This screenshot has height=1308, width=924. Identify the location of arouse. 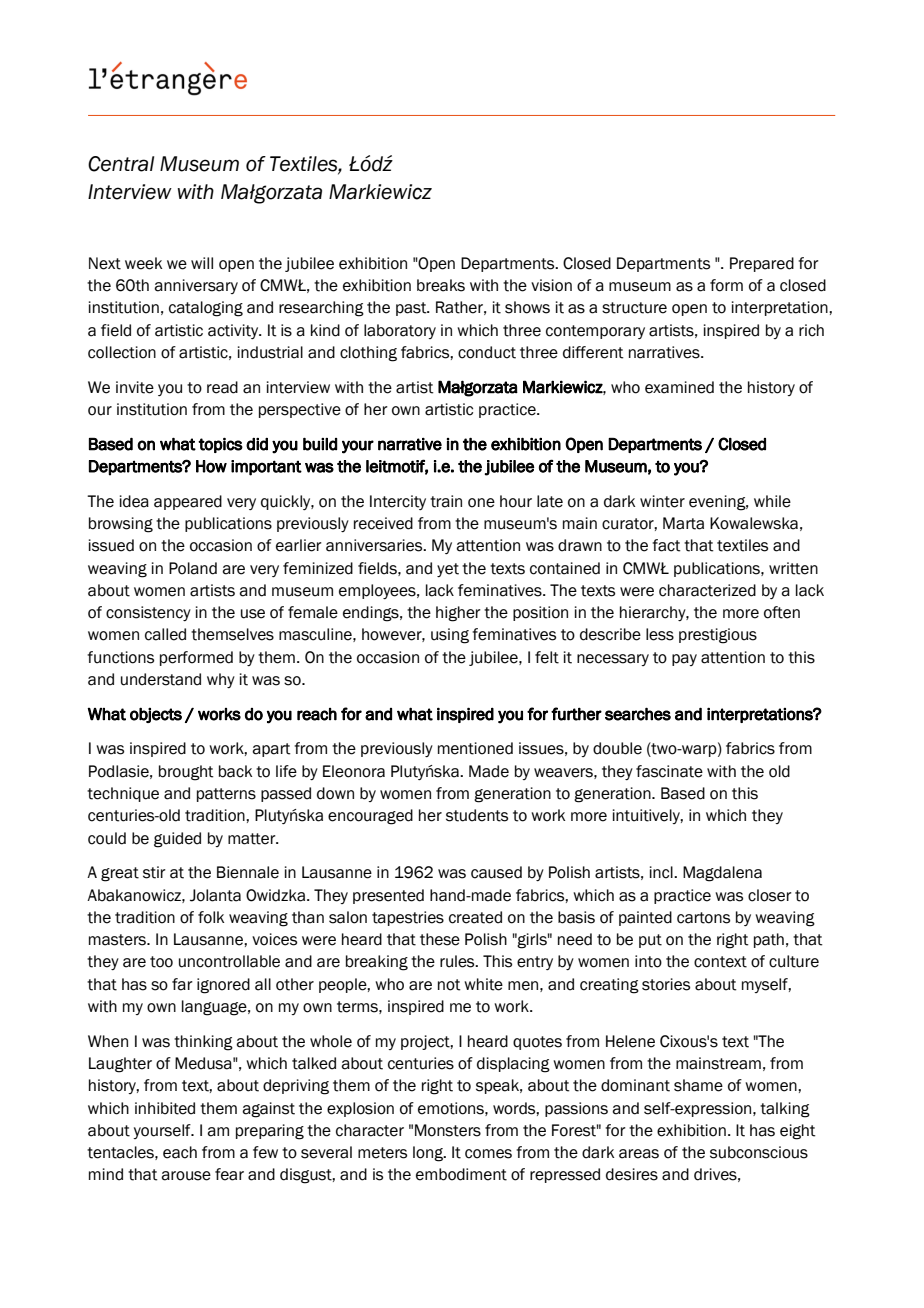
(186, 1176).
